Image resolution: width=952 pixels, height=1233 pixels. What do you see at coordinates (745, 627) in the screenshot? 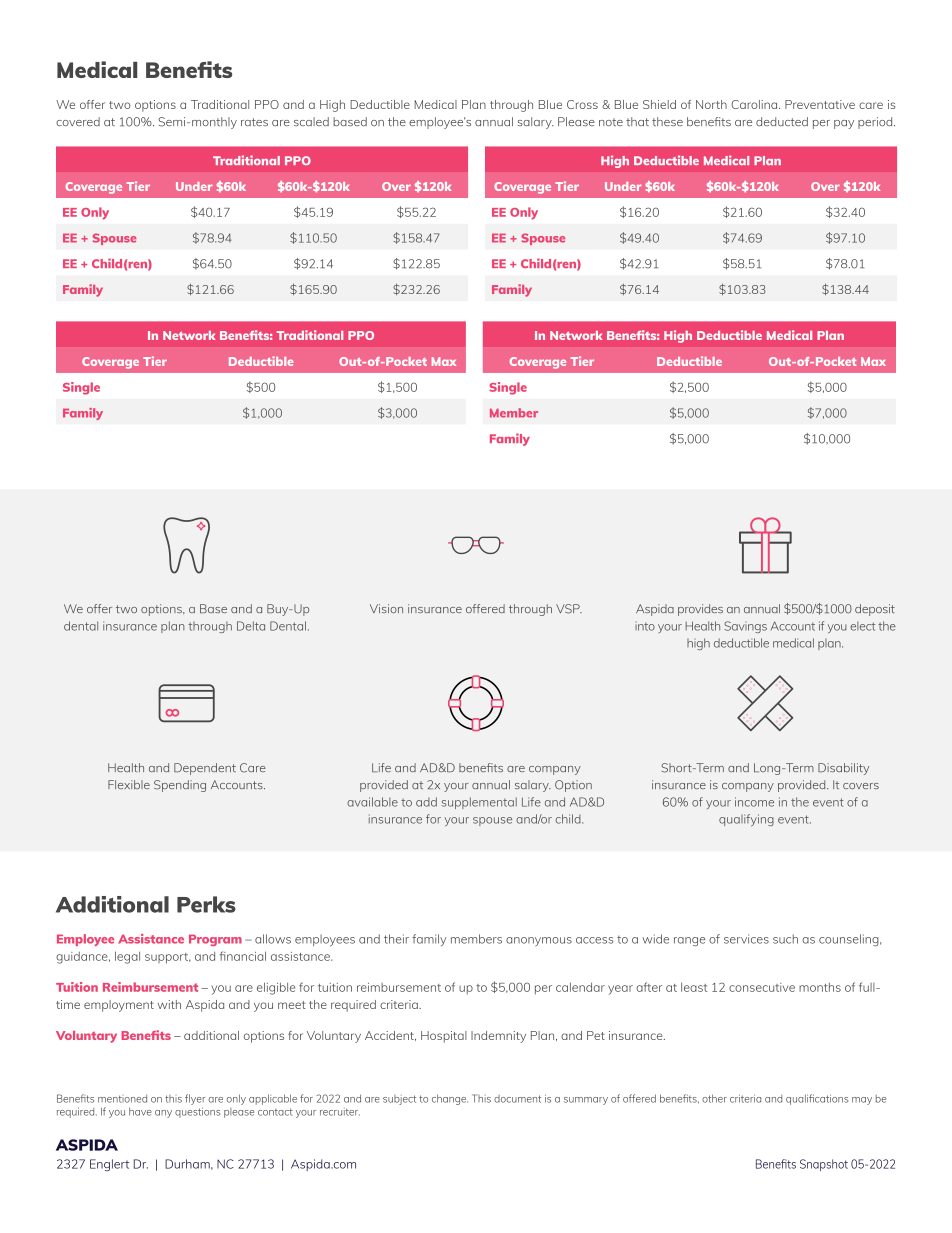
I see `Savings` at bounding box center [745, 627].
